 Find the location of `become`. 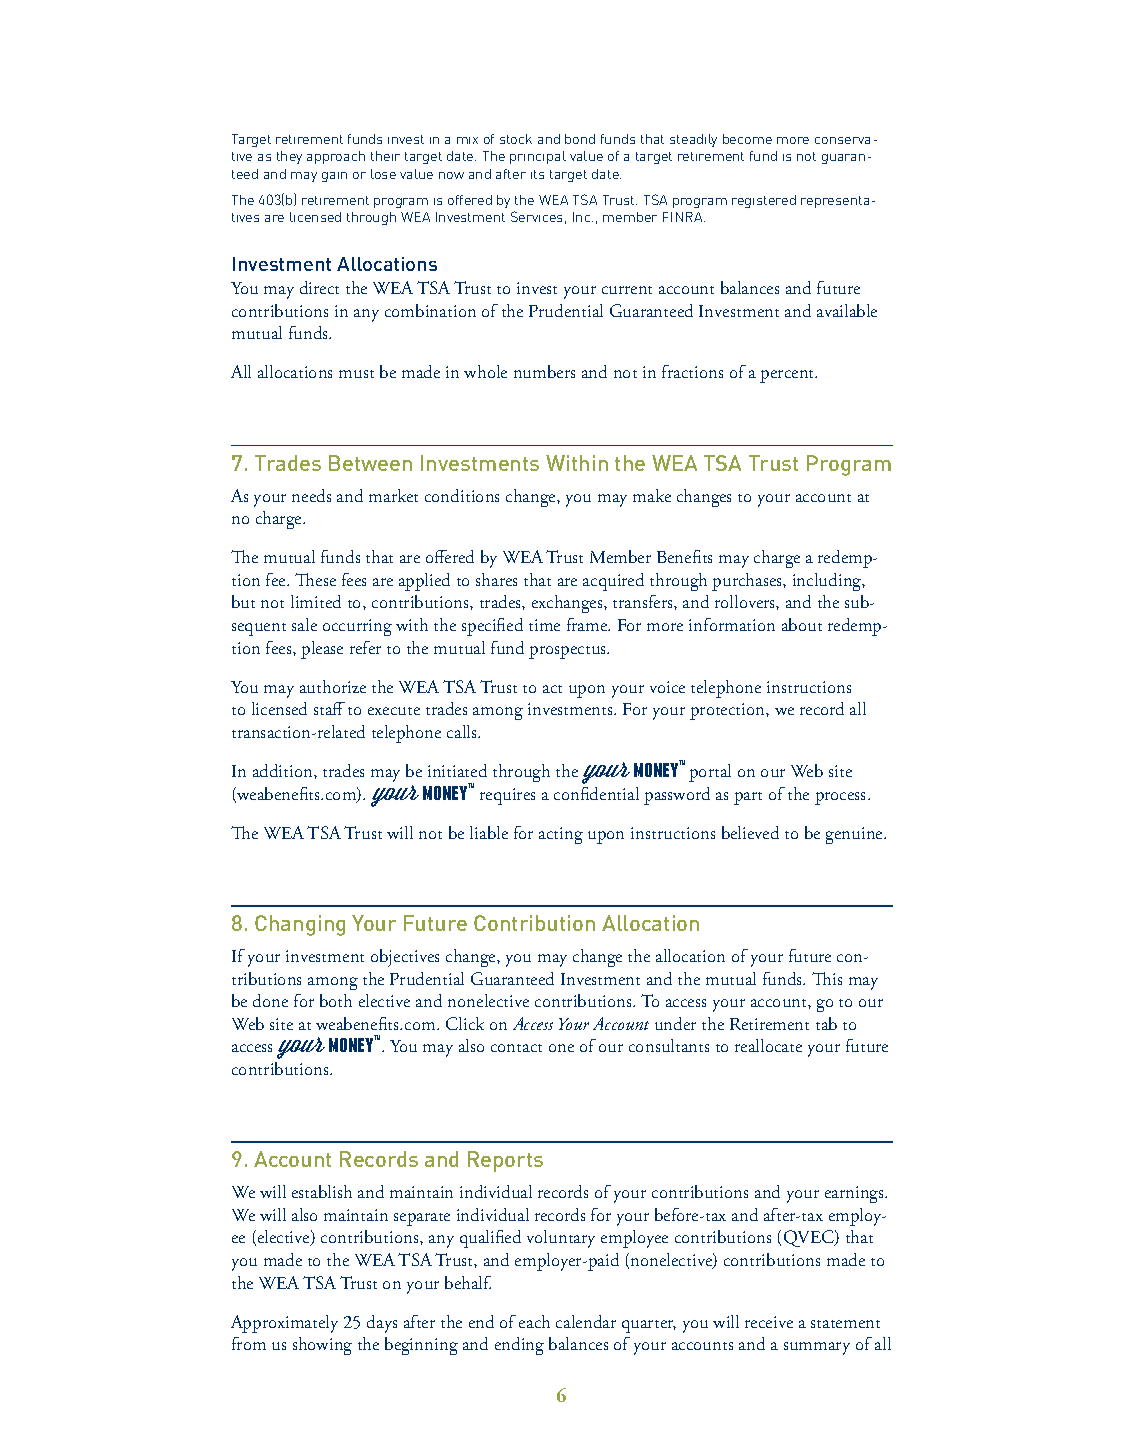

become is located at coordinates (747, 139).
